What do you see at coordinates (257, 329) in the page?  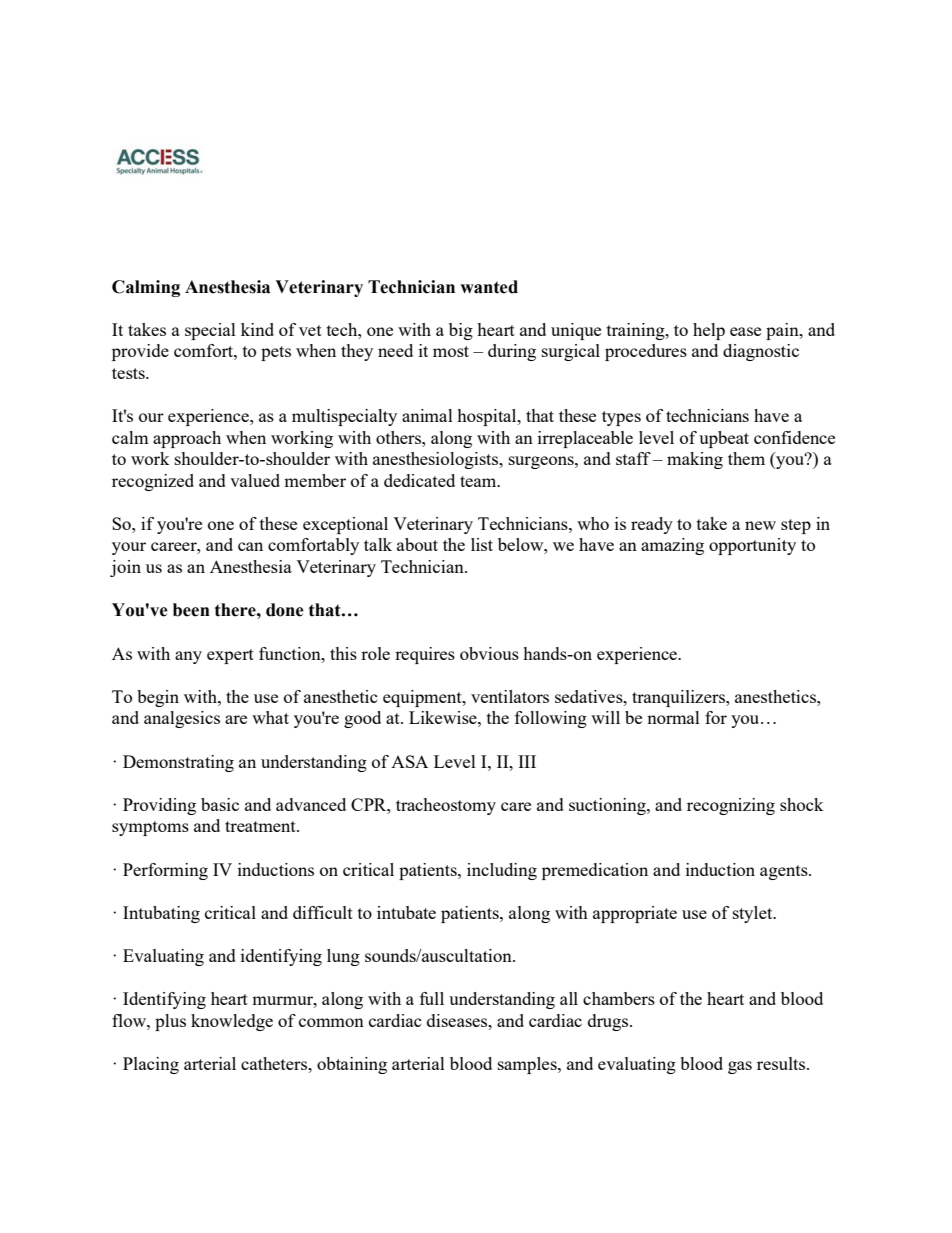 I see `kind` at bounding box center [257, 329].
